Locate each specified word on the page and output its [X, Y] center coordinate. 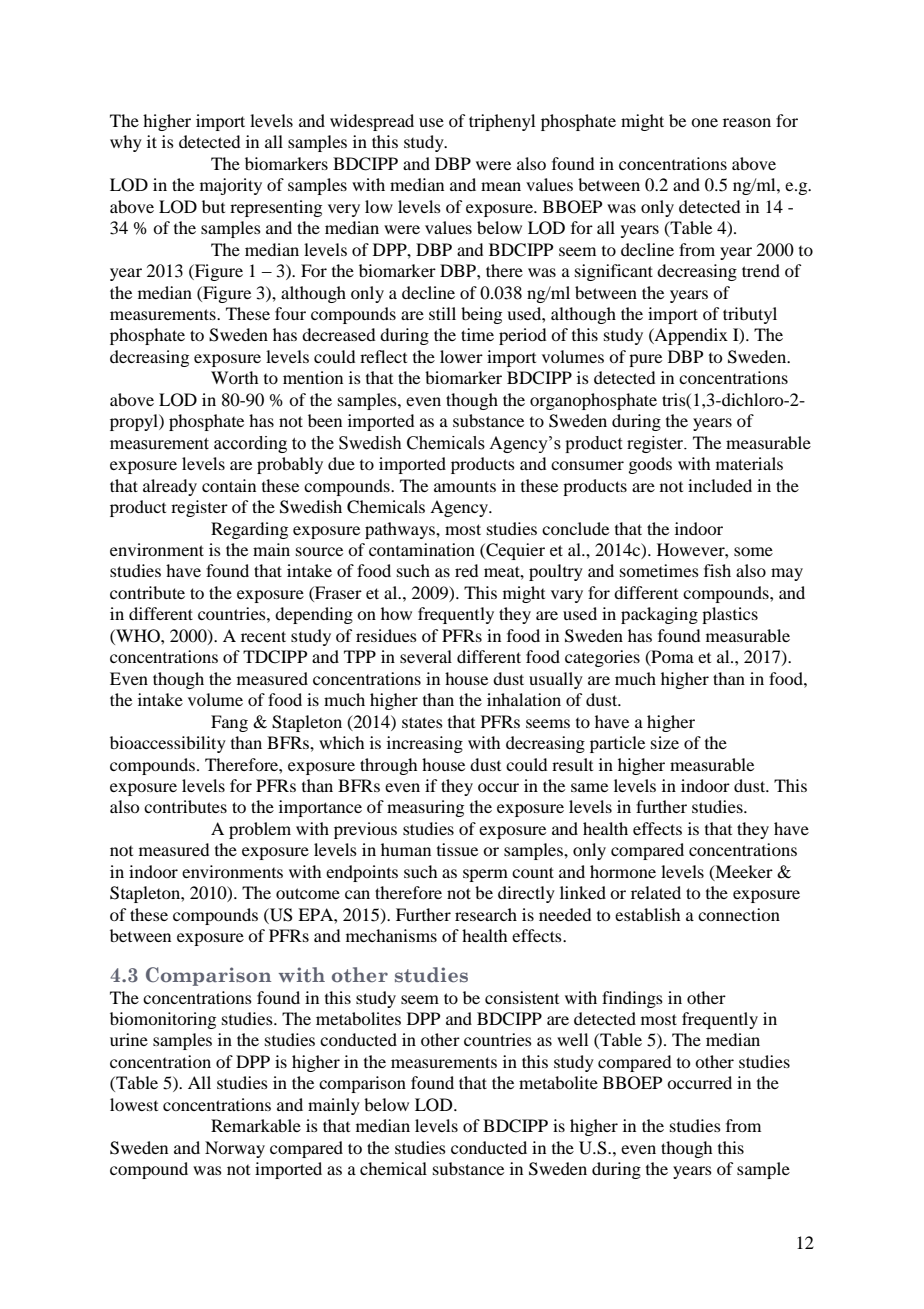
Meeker [743, 872]
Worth [234, 377]
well [572, 1039]
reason [747, 122]
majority [231, 186]
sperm [485, 875]
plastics [730, 615]
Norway [235, 1149]
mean [501, 186]
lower [461, 356]
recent [263, 636]
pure [645, 360]
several [426, 656]
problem [260, 830]
